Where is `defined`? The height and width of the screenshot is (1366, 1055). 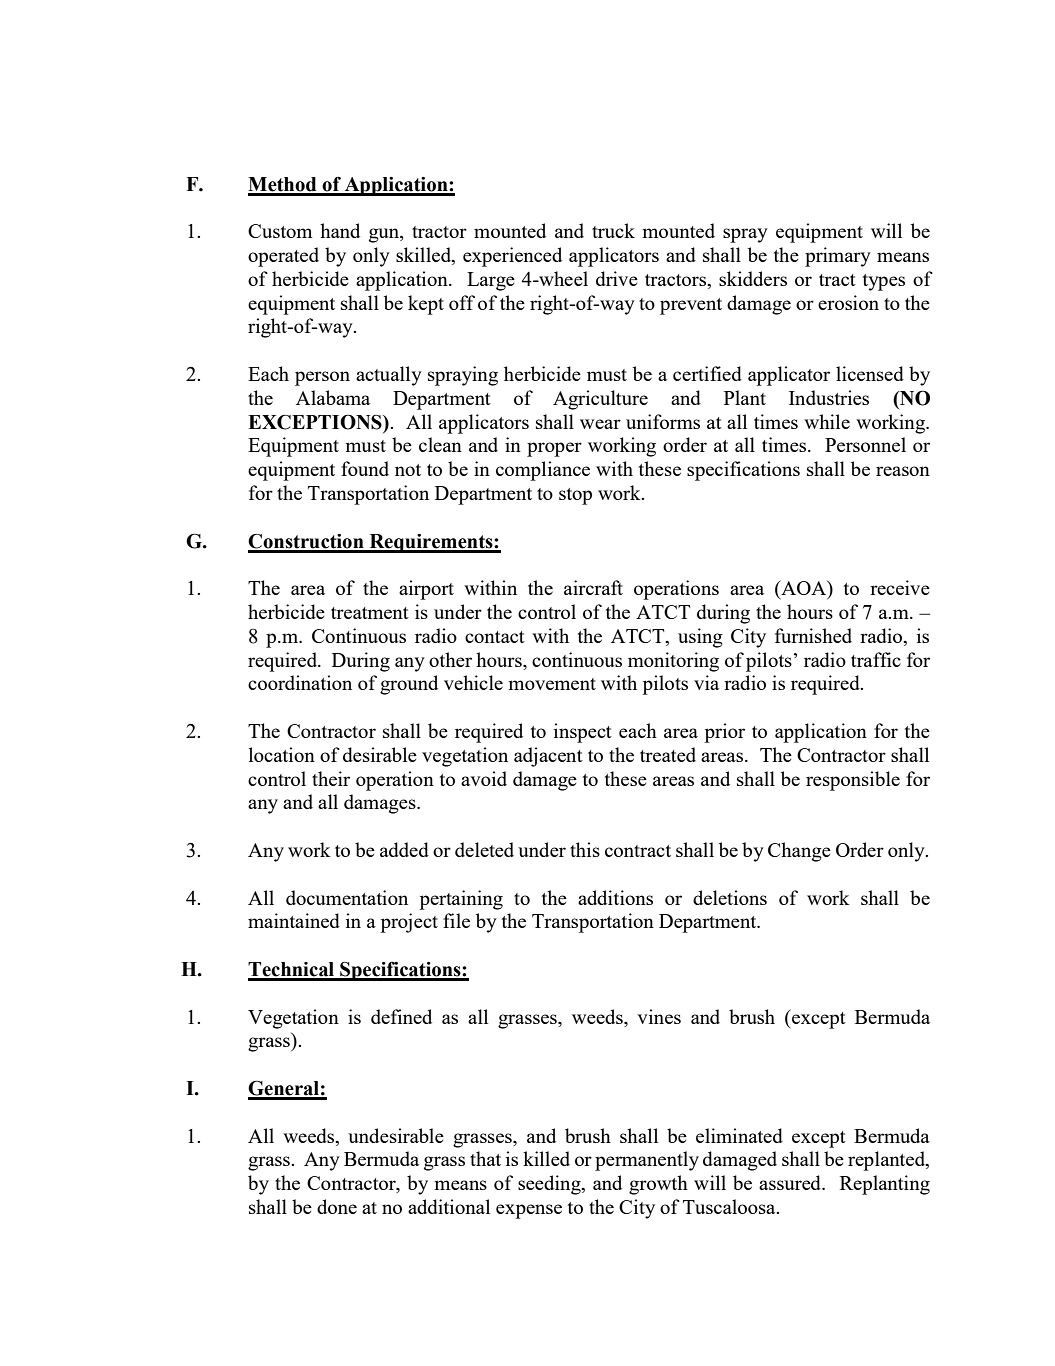
defined is located at coordinates (401, 1016).
